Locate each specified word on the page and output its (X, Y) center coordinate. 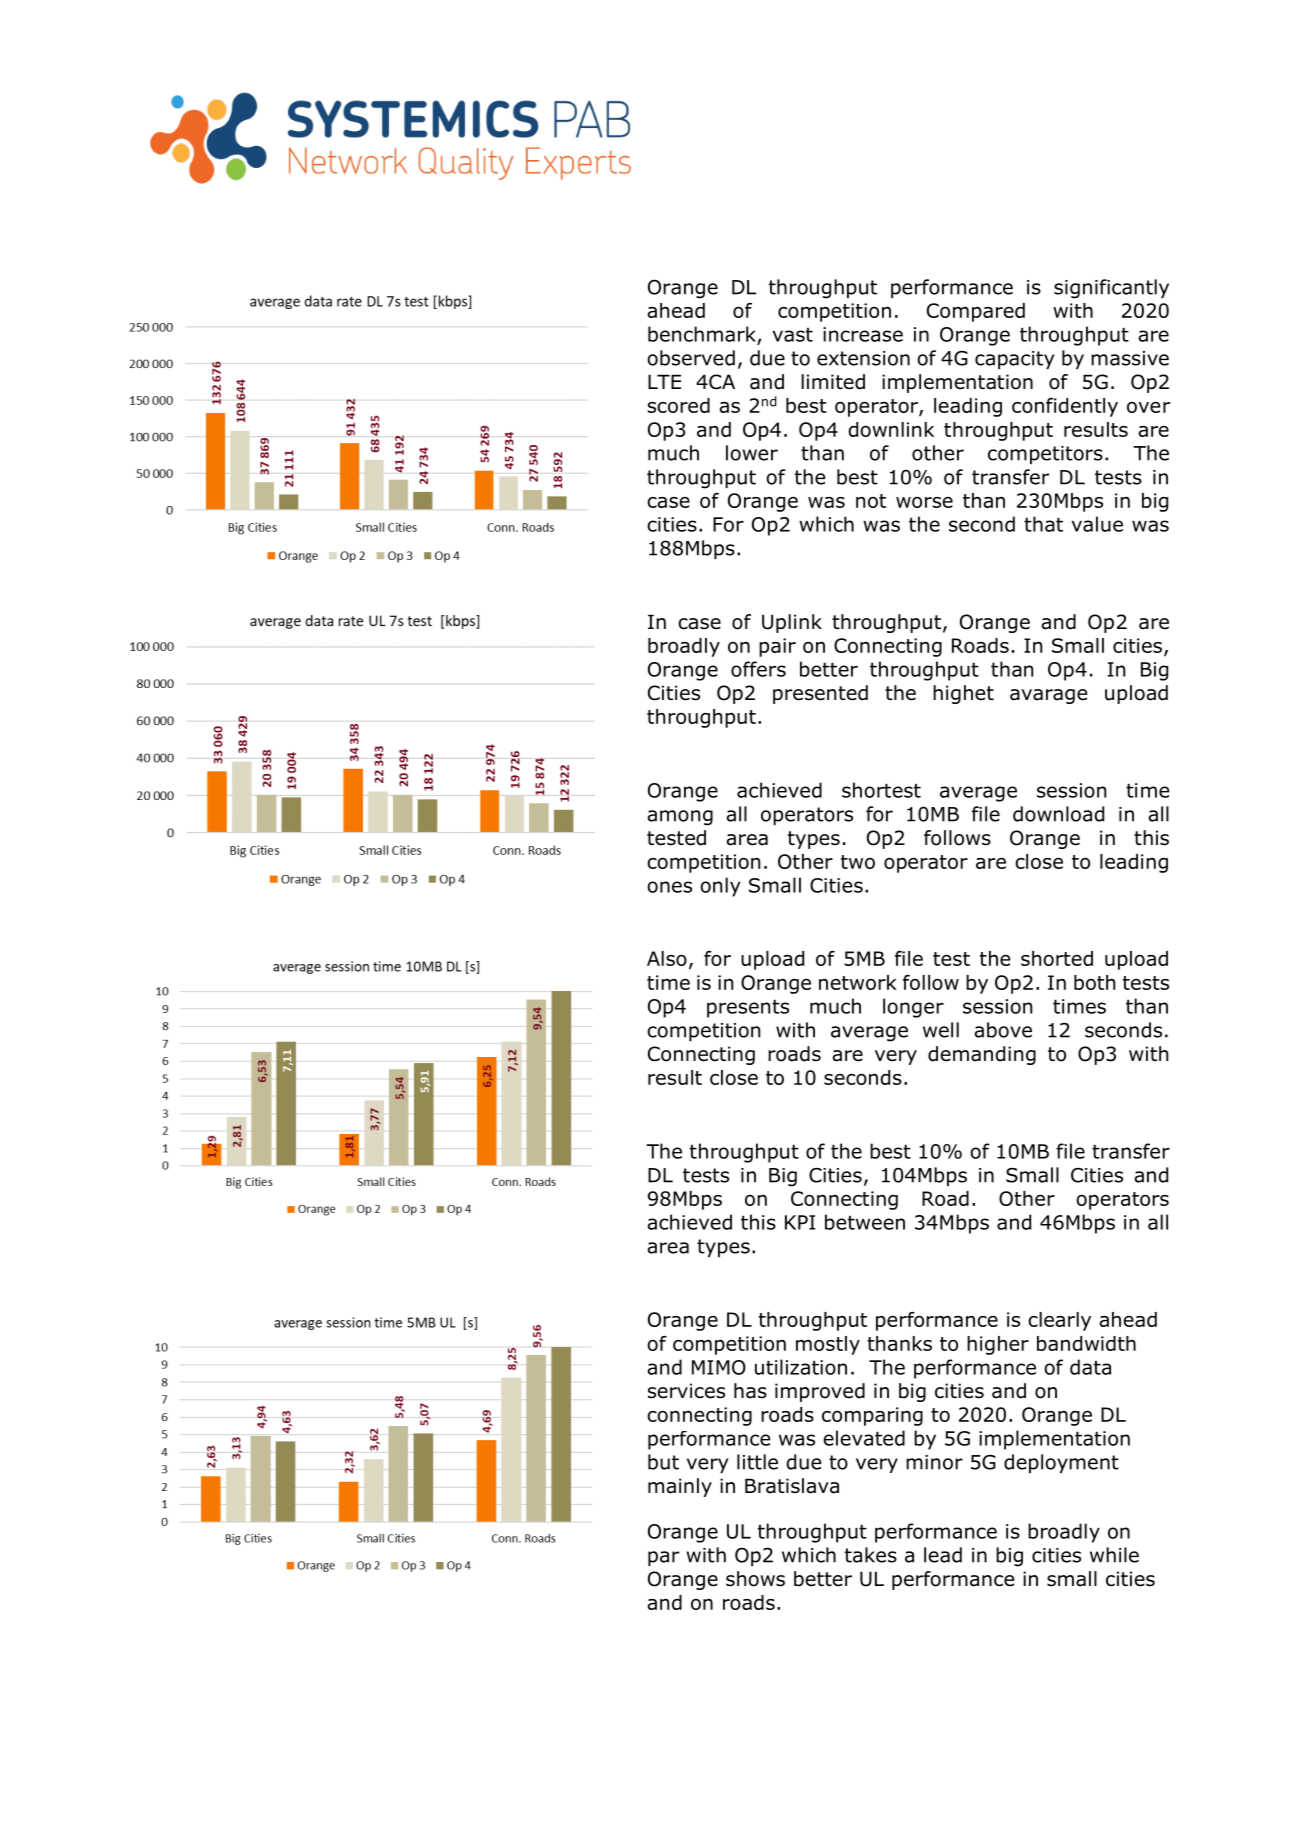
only (720, 887)
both (1094, 982)
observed (691, 358)
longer (913, 1008)
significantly (1111, 289)
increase (863, 334)
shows (755, 1579)
